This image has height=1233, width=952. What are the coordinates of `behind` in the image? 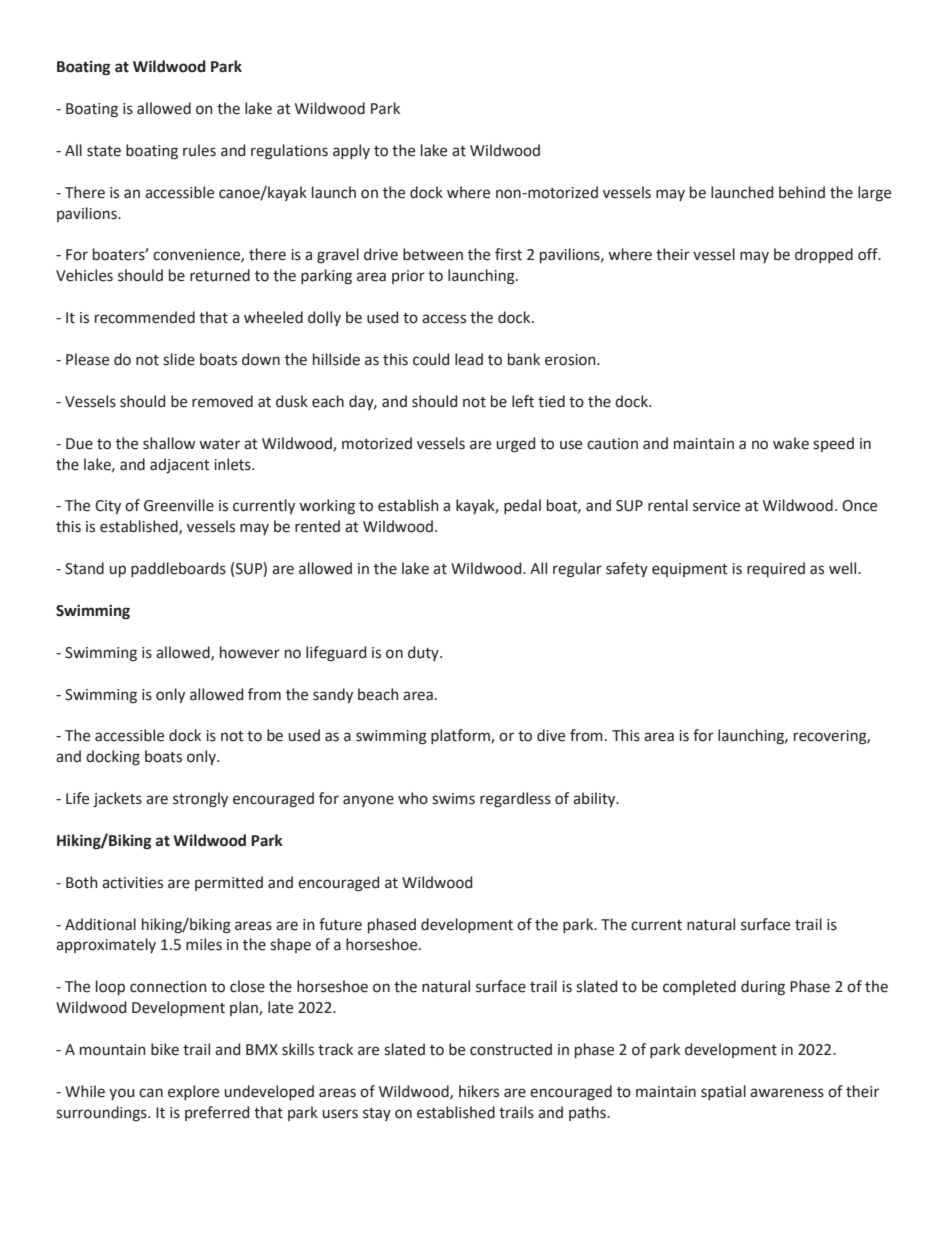 It's located at (802, 192).
